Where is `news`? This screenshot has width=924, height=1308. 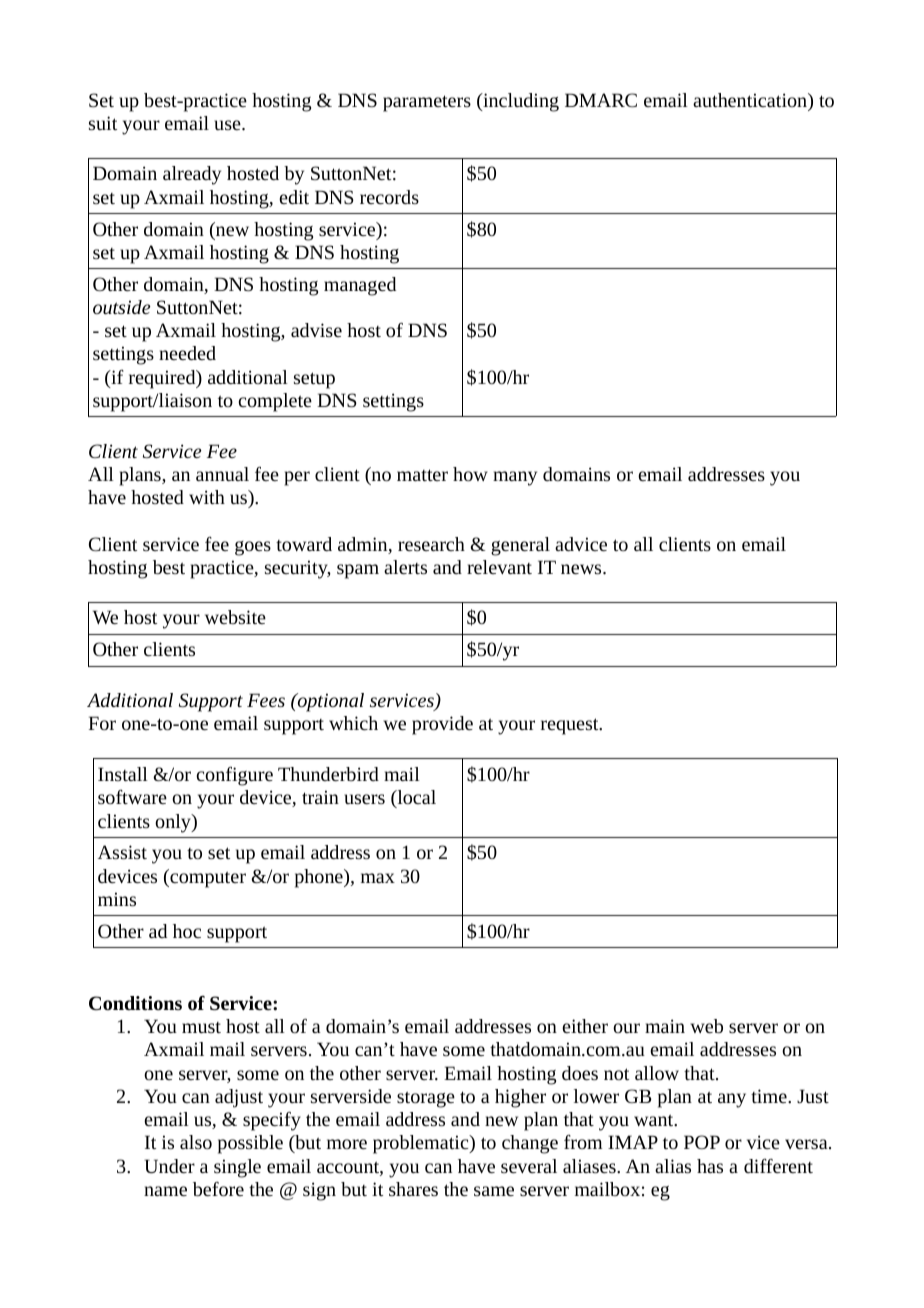
news is located at coordinates (582, 569).
